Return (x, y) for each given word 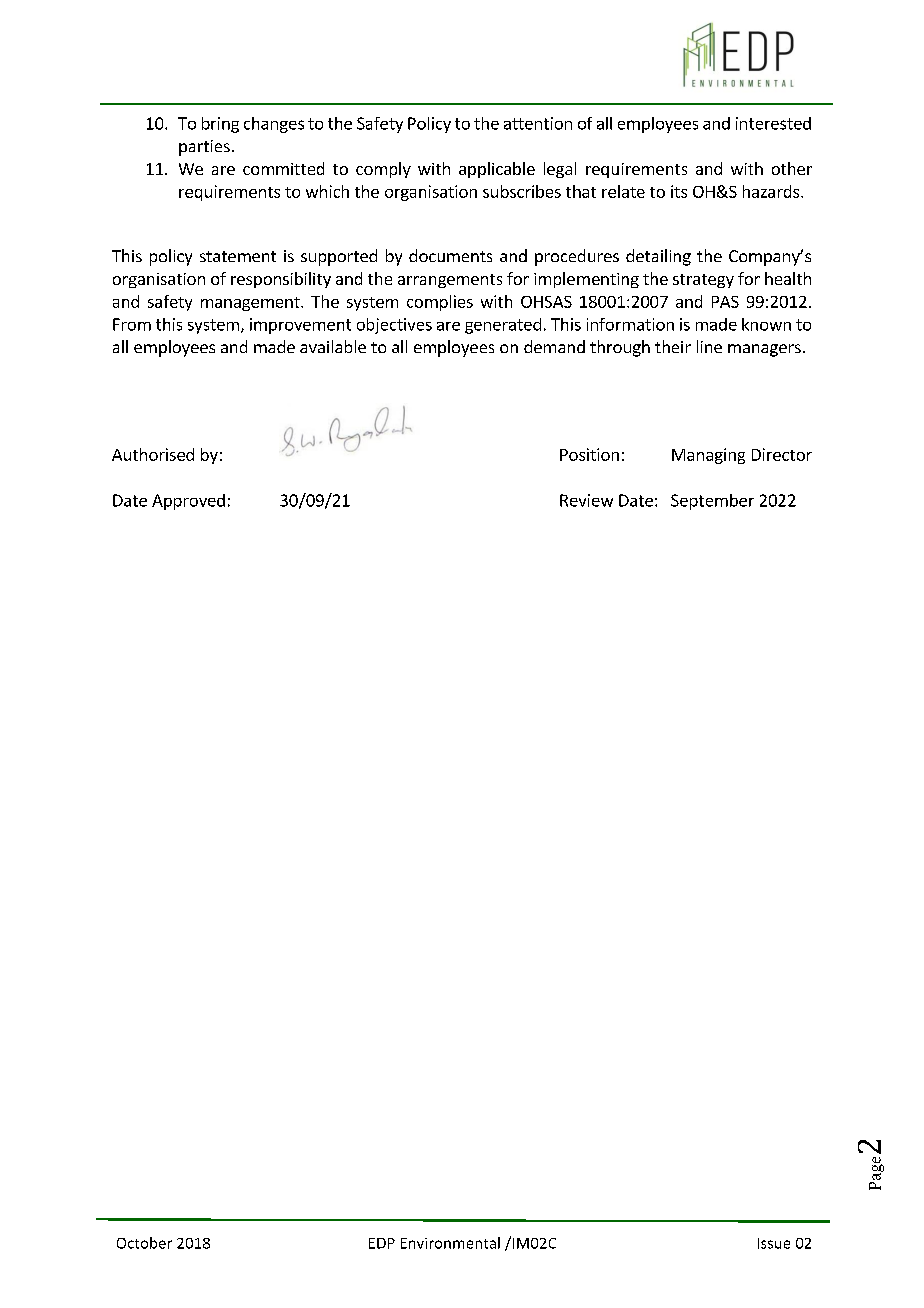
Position (589, 454)
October (144, 1243)
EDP (382, 1243)
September (712, 502)
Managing (708, 456)
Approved (188, 502)
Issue (774, 1243)
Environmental (450, 1243)
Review (586, 500)
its (679, 191)
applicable (497, 170)
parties (204, 148)
